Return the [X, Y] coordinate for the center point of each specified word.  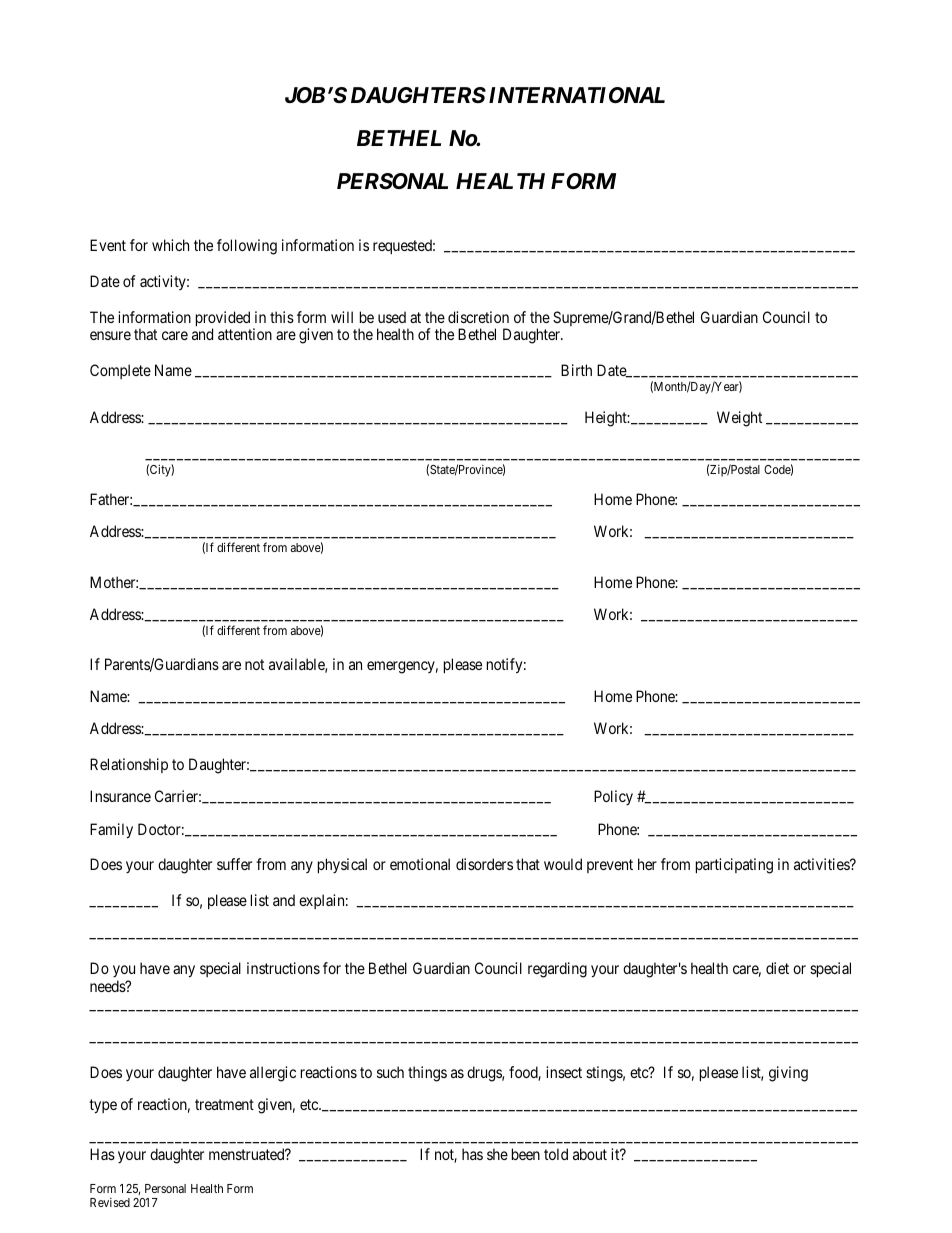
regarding [557, 970]
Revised [110, 1202]
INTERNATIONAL [577, 95]
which [170, 245]
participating [734, 866]
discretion [478, 317]
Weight [739, 419]
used [392, 317]
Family [111, 831]
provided [223, 320]
